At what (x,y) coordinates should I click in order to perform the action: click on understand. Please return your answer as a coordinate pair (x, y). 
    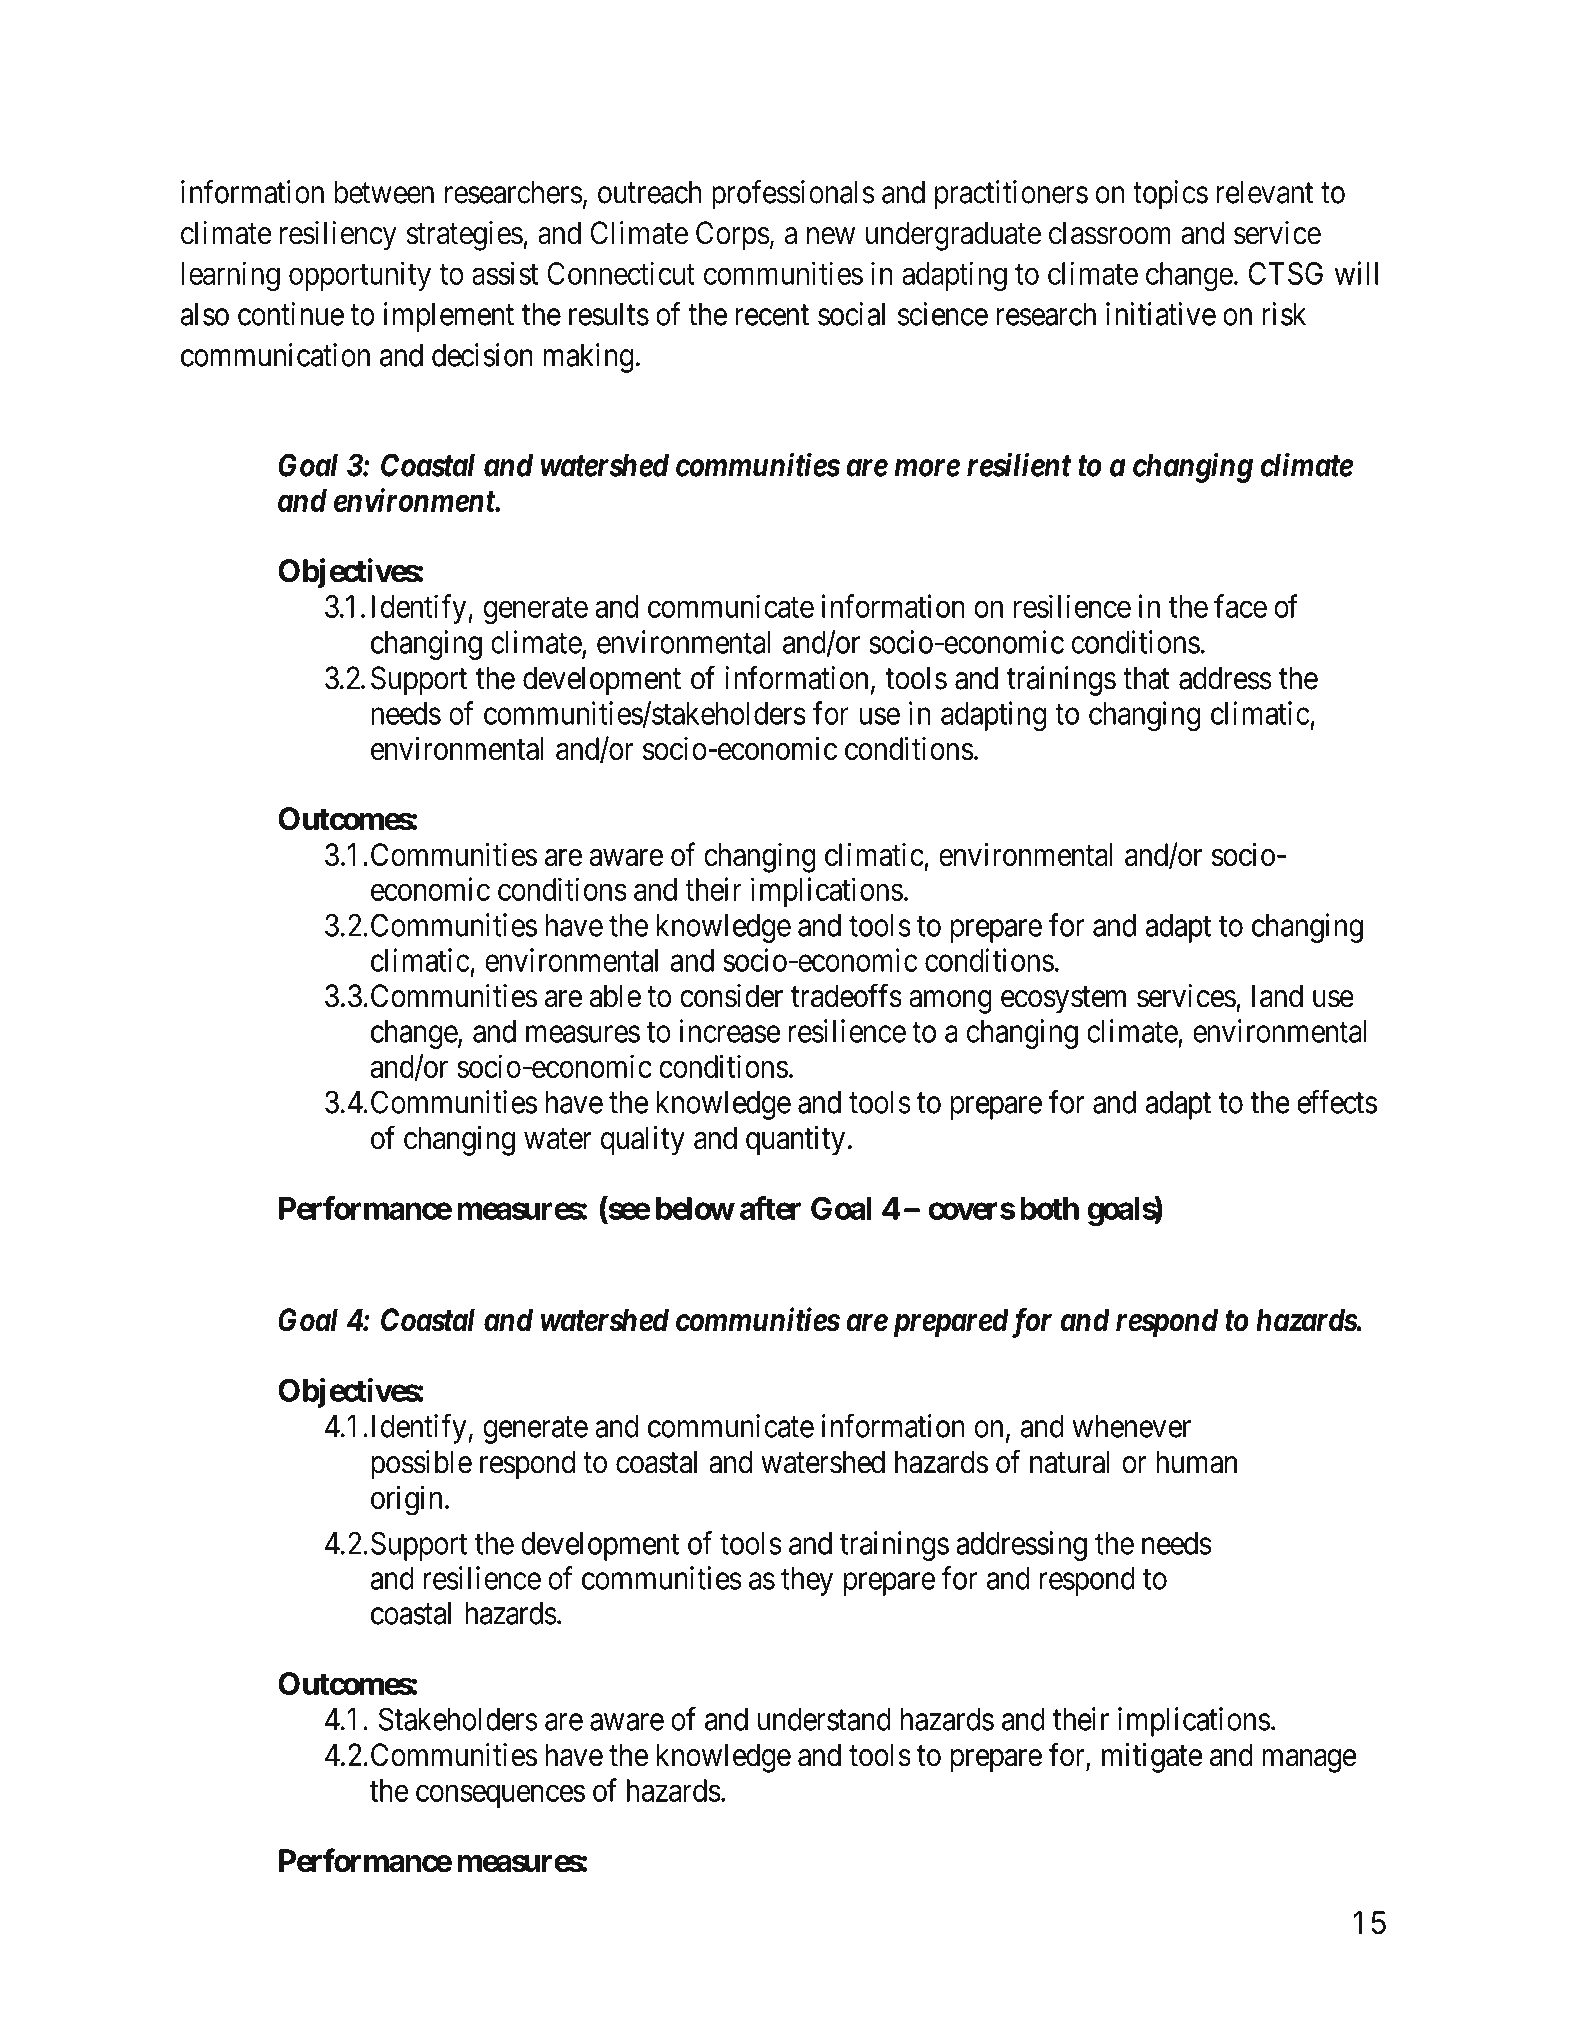
    Looking at the image, I should click on (824, 1719).
